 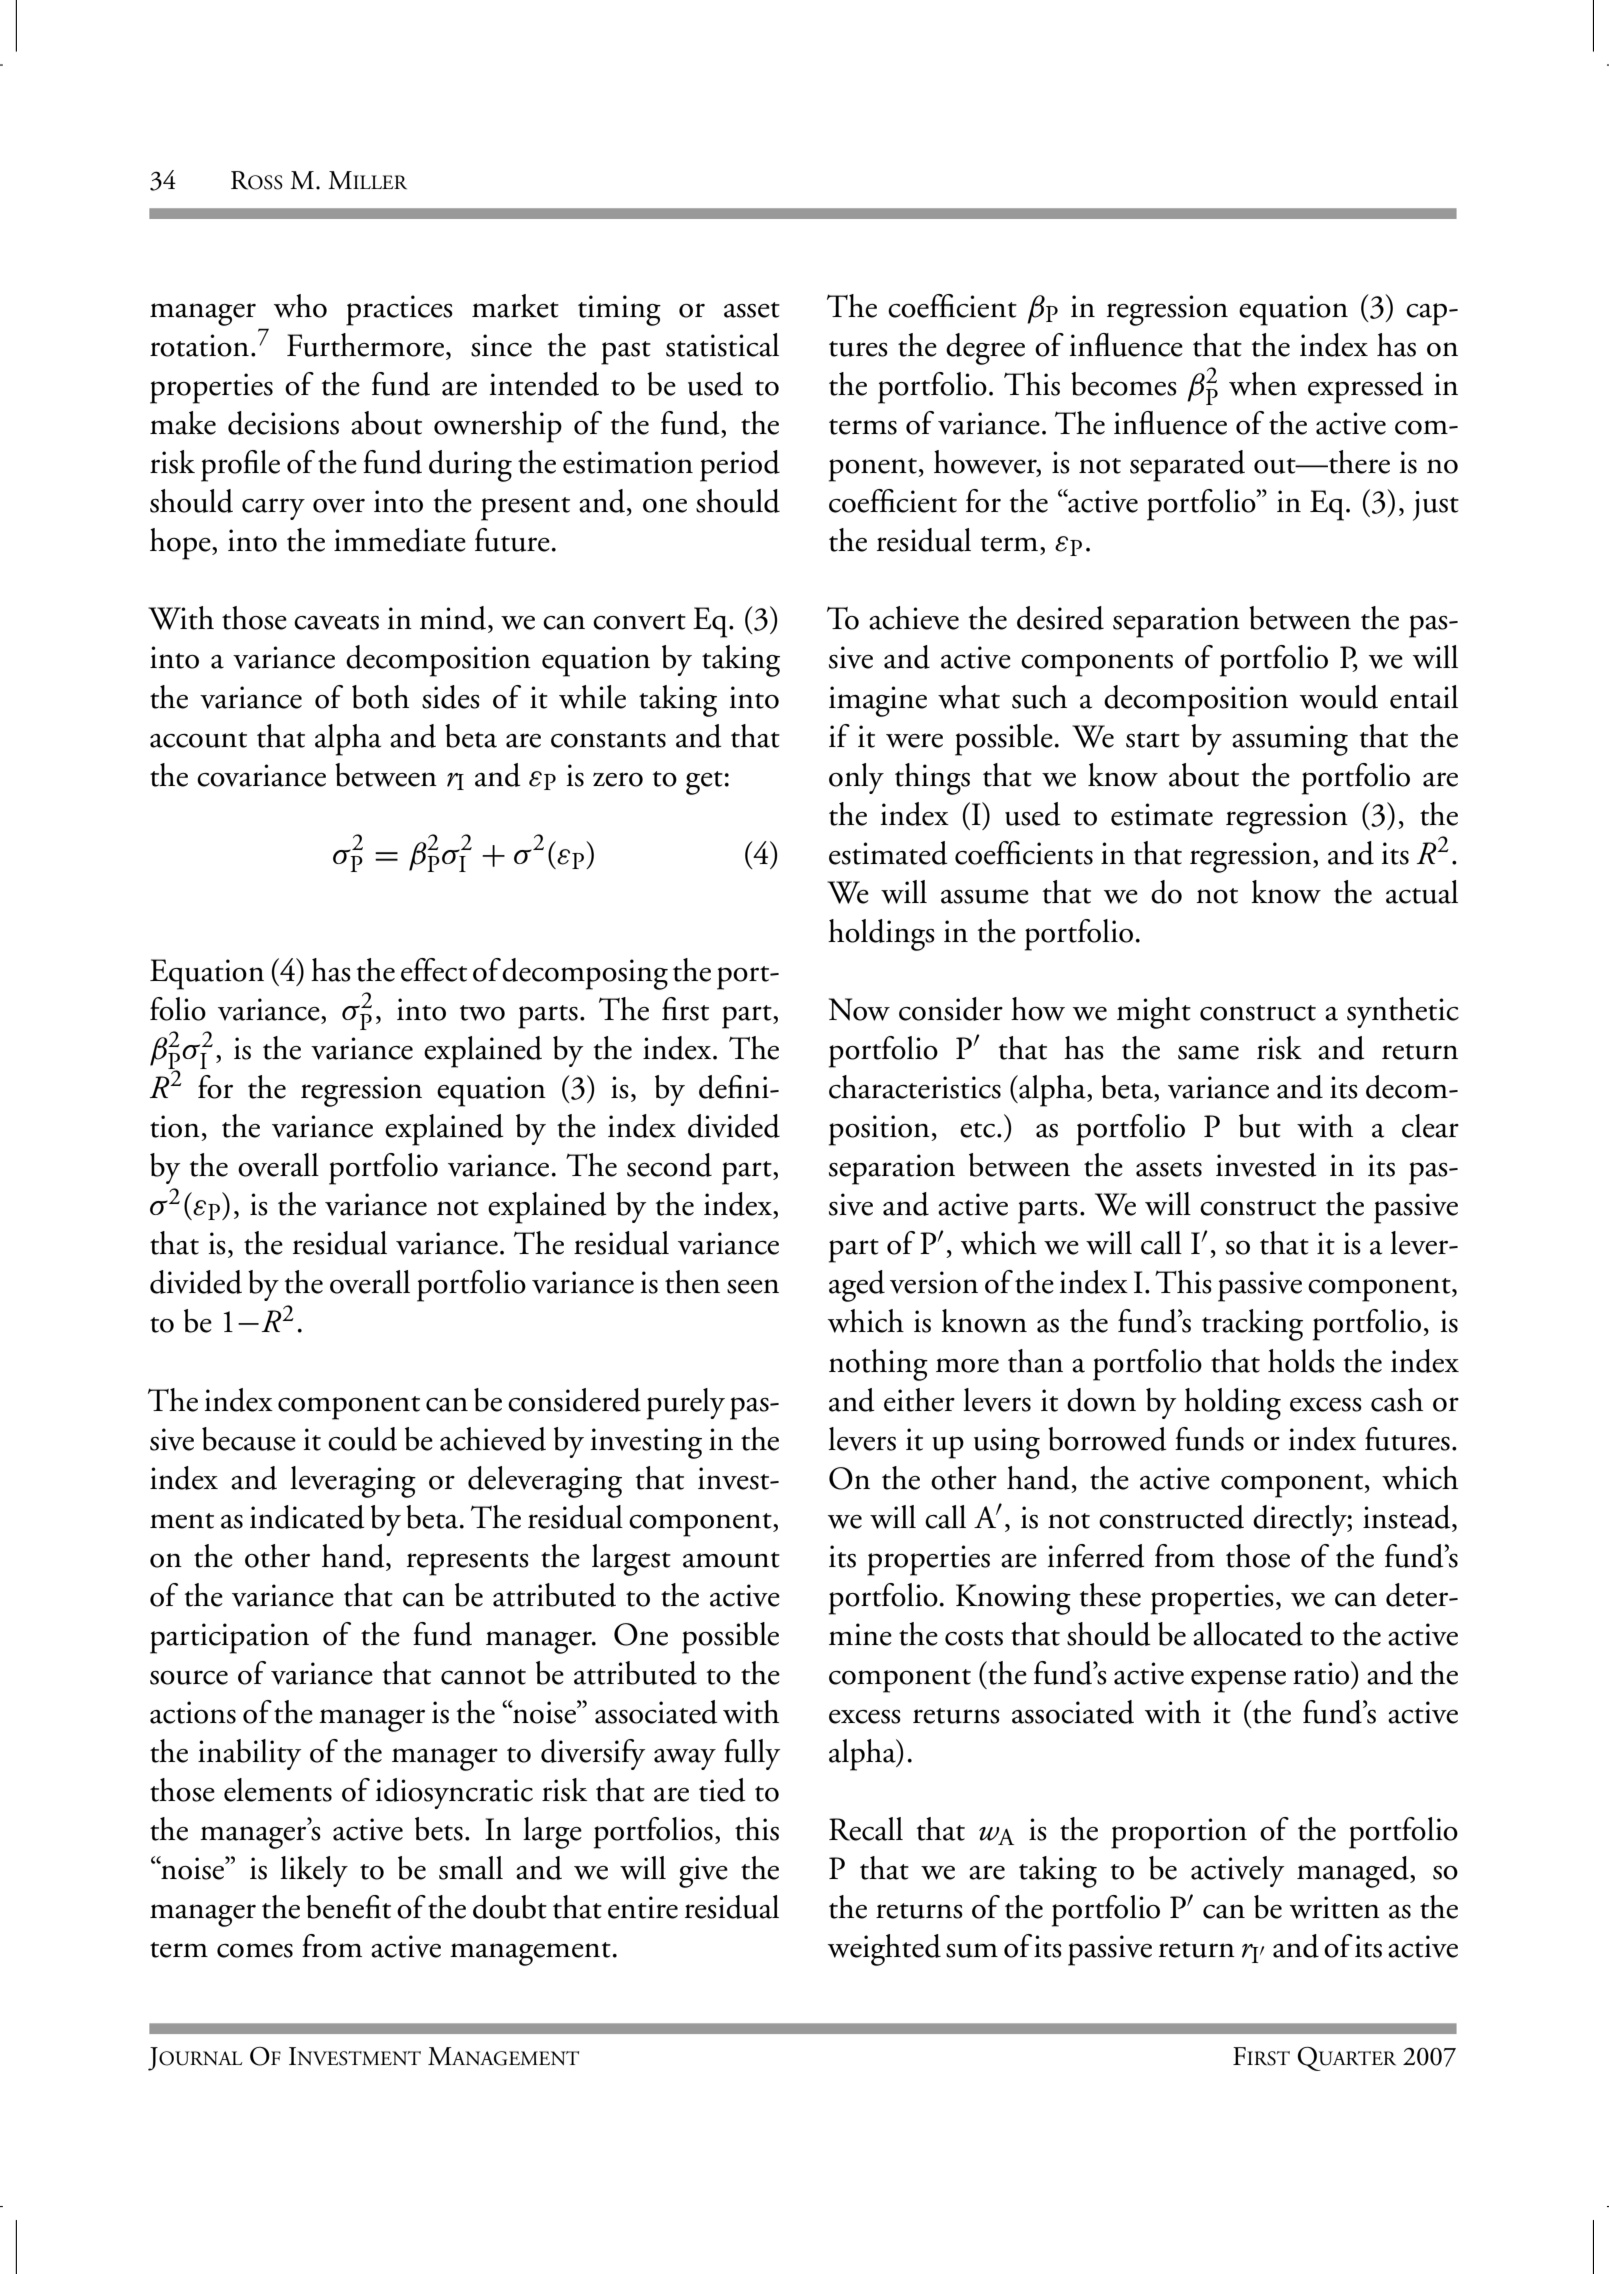 I want to click on when, so click(x=1263, y=384).
